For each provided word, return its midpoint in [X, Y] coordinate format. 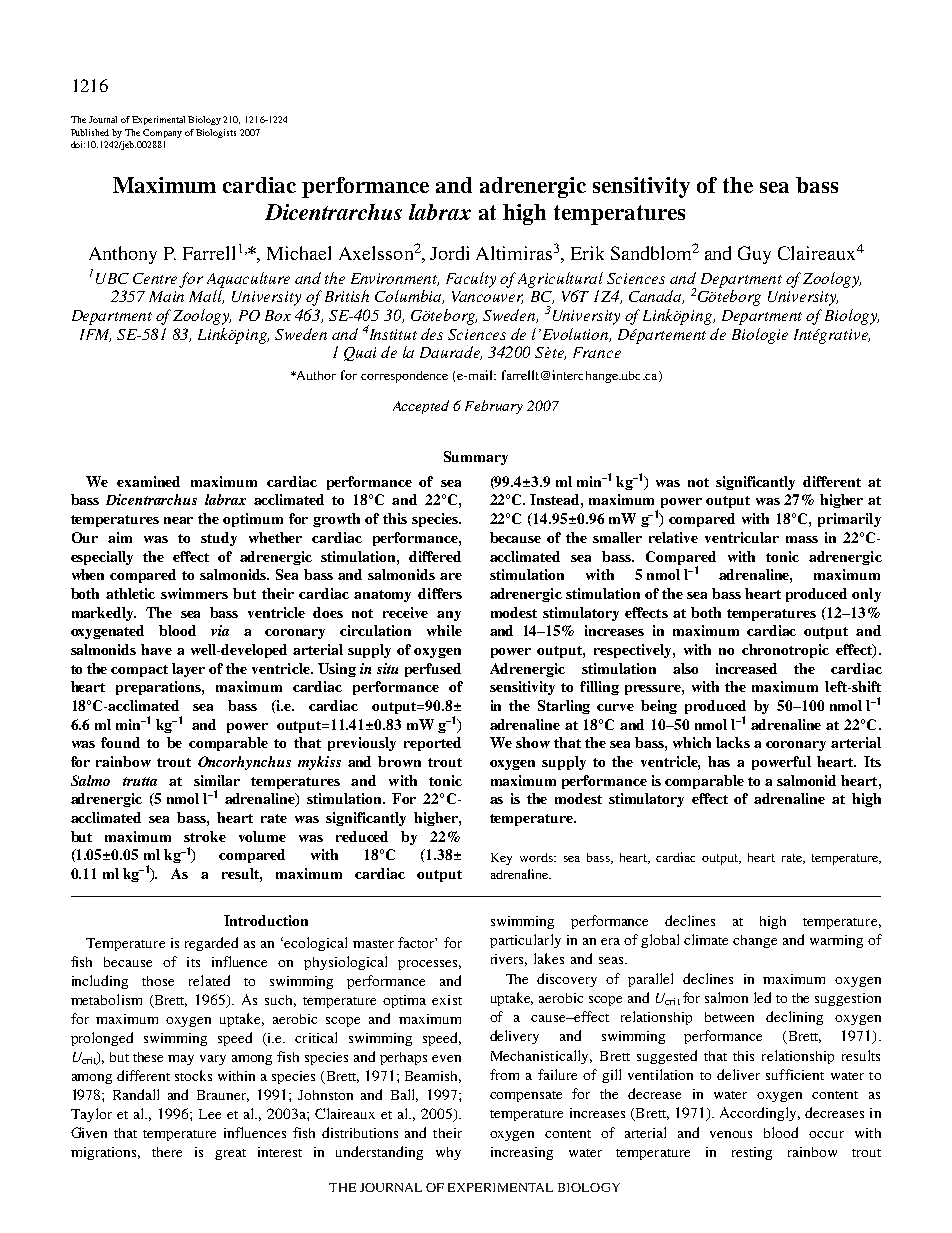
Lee [210, 1114]
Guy [754, 255]
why [448, 1153]
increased [746, 668]
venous [731, 1134]
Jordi [449, 253]
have [156, 649]
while [444, 630]
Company [162, 133]
